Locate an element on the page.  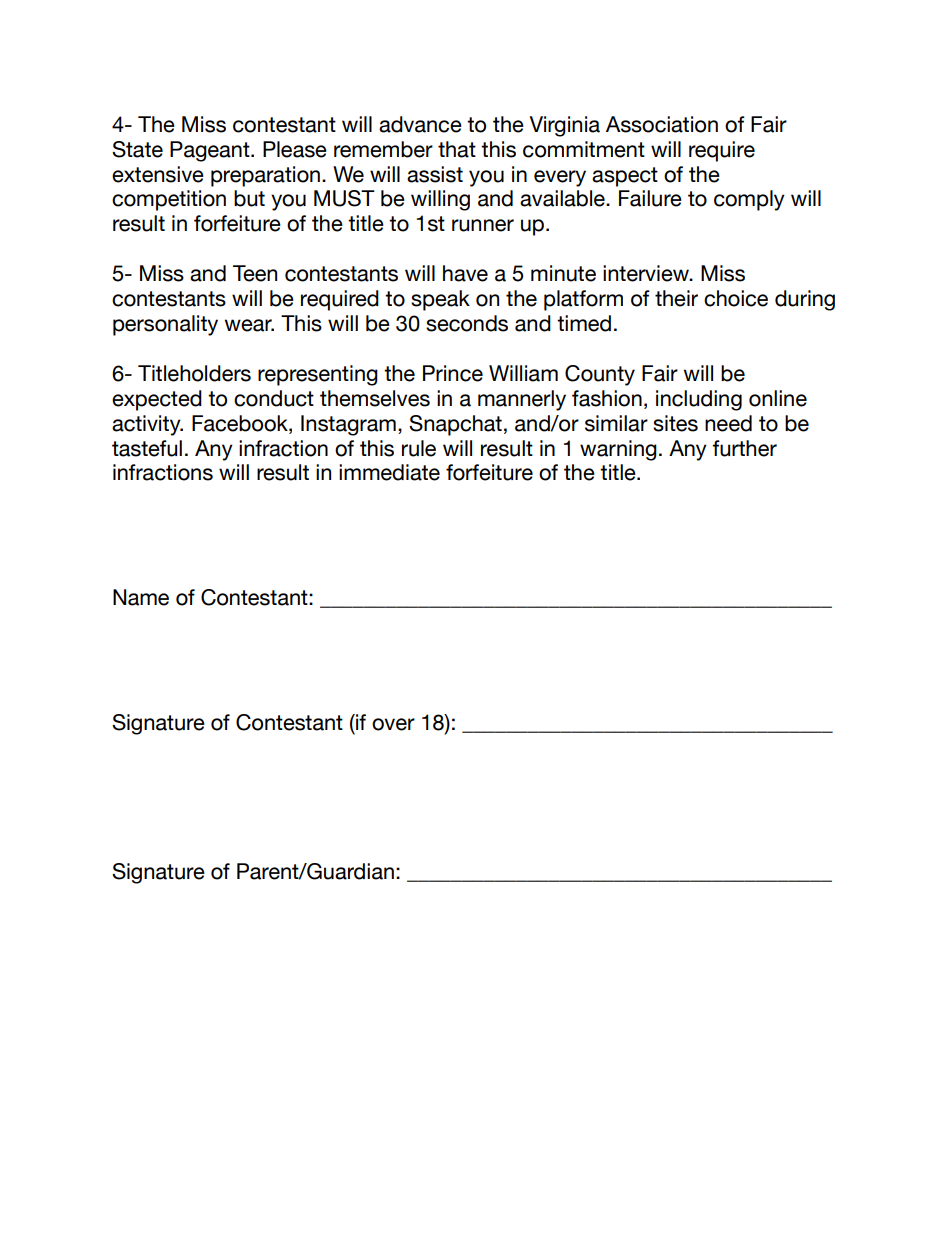
Facebook is located at coordinates (241, 423).
